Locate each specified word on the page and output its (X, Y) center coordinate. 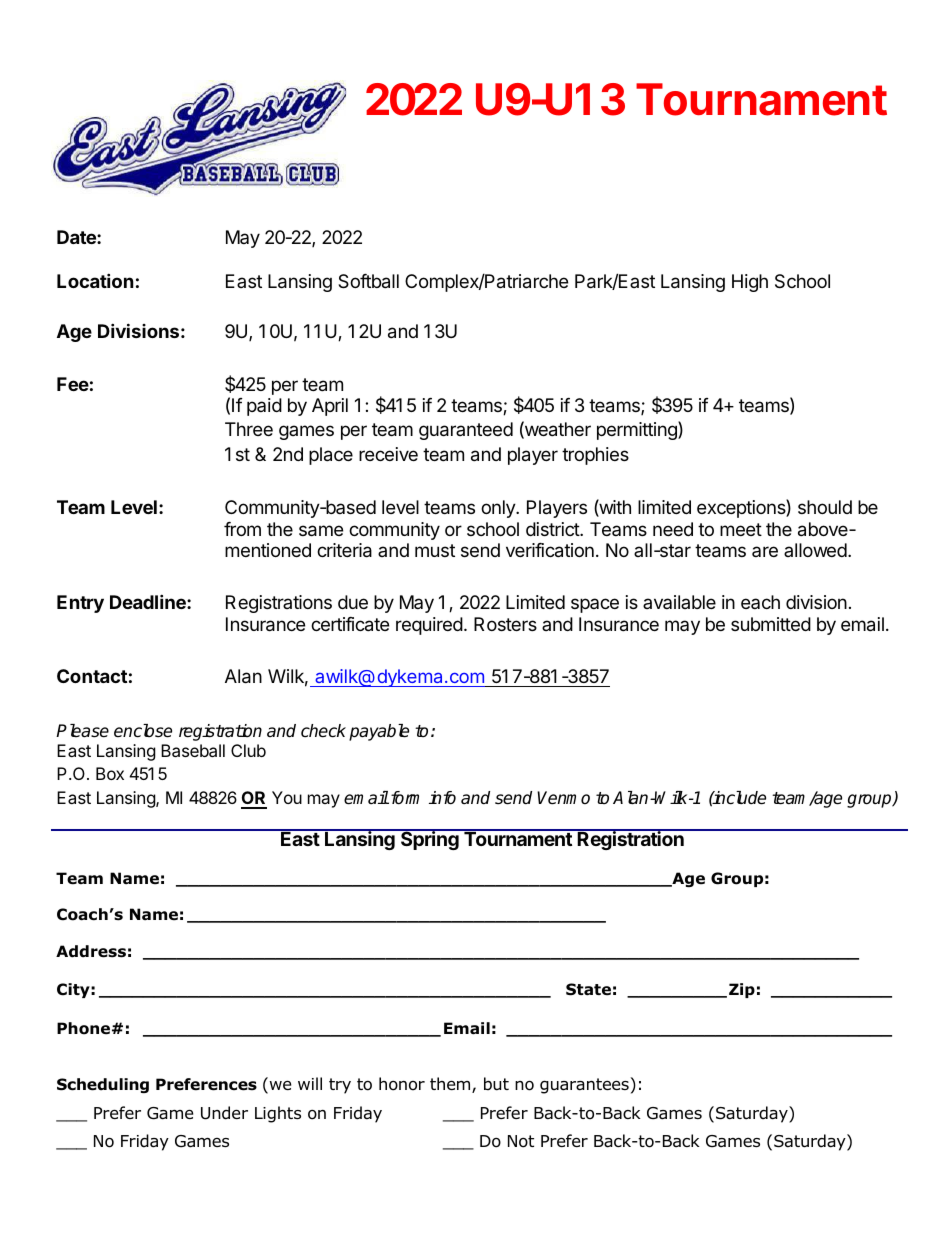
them (451, 1085)
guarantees (585, 1085)
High (750, 283)
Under (224, 1113)
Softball (368, 281)
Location (95, 280)
